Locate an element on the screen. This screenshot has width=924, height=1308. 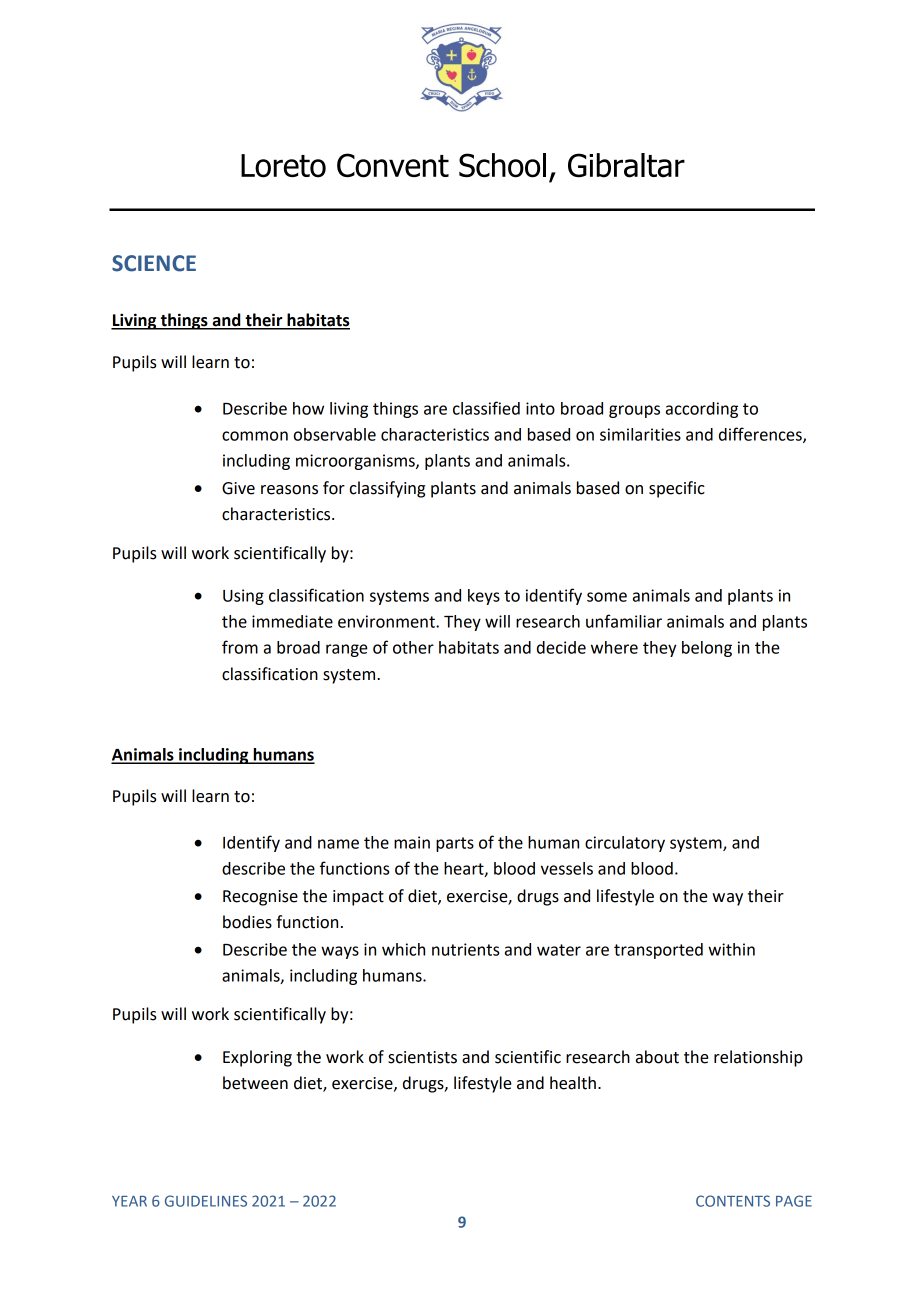
other is located at coordinates (413, 647).
